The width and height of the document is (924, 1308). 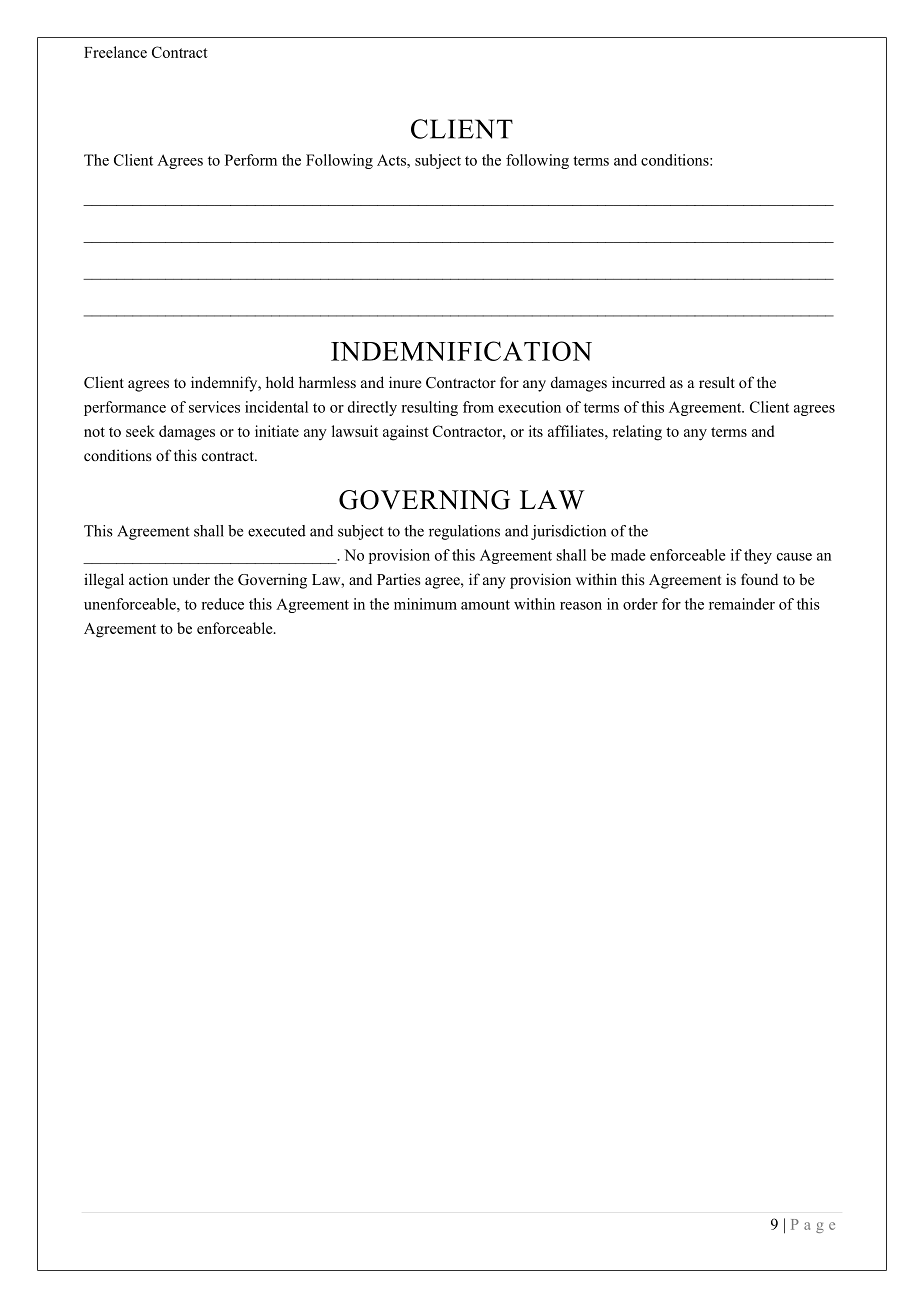 I want to click on under, so click(x=191, y=579).
